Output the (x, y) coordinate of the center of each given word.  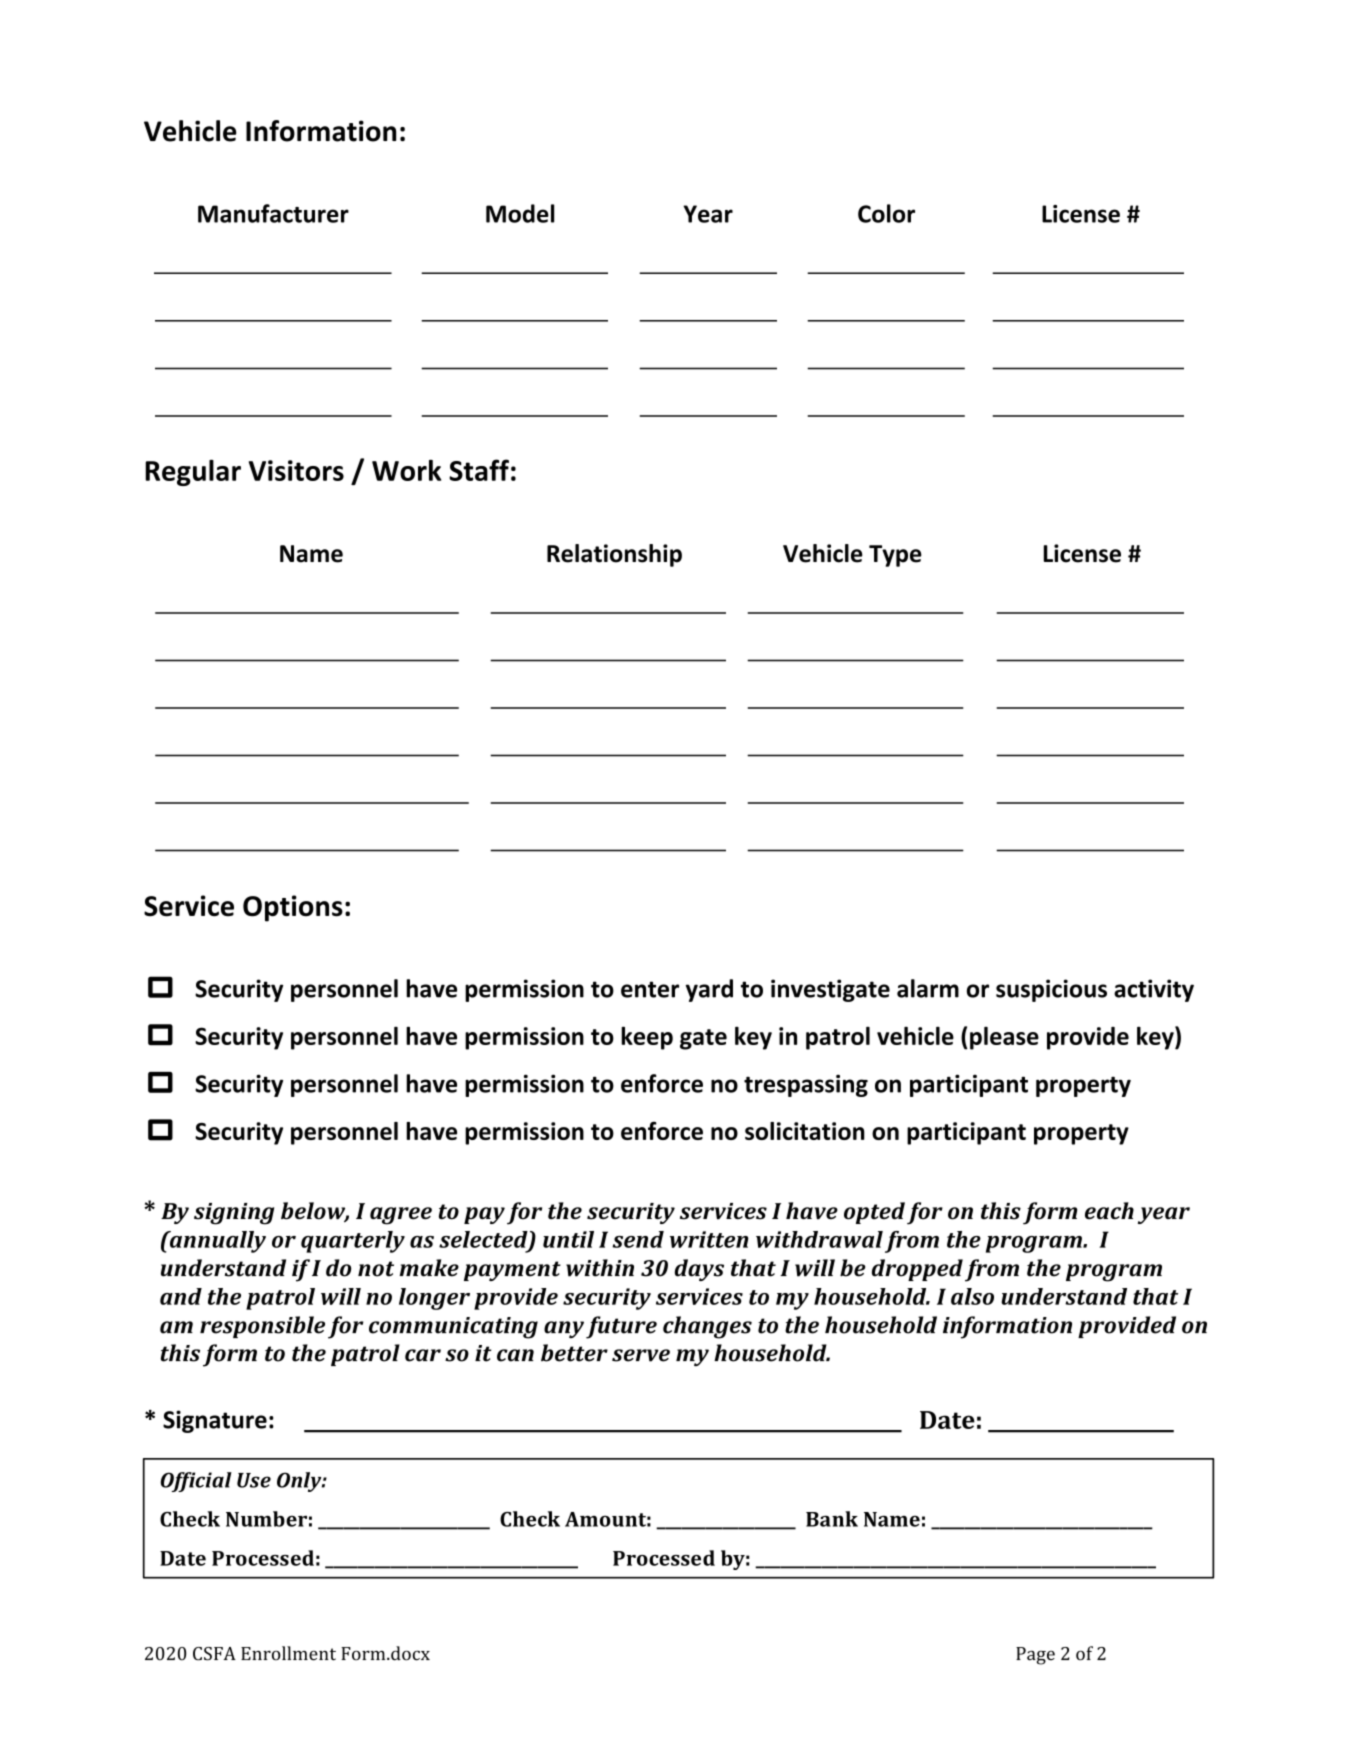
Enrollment (288, 1653)
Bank (832, 1519)
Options (293, 908)
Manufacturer (273, 213)
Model (520, 213)
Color (886, 213)
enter (650, 989)
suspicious (1051, 990)
